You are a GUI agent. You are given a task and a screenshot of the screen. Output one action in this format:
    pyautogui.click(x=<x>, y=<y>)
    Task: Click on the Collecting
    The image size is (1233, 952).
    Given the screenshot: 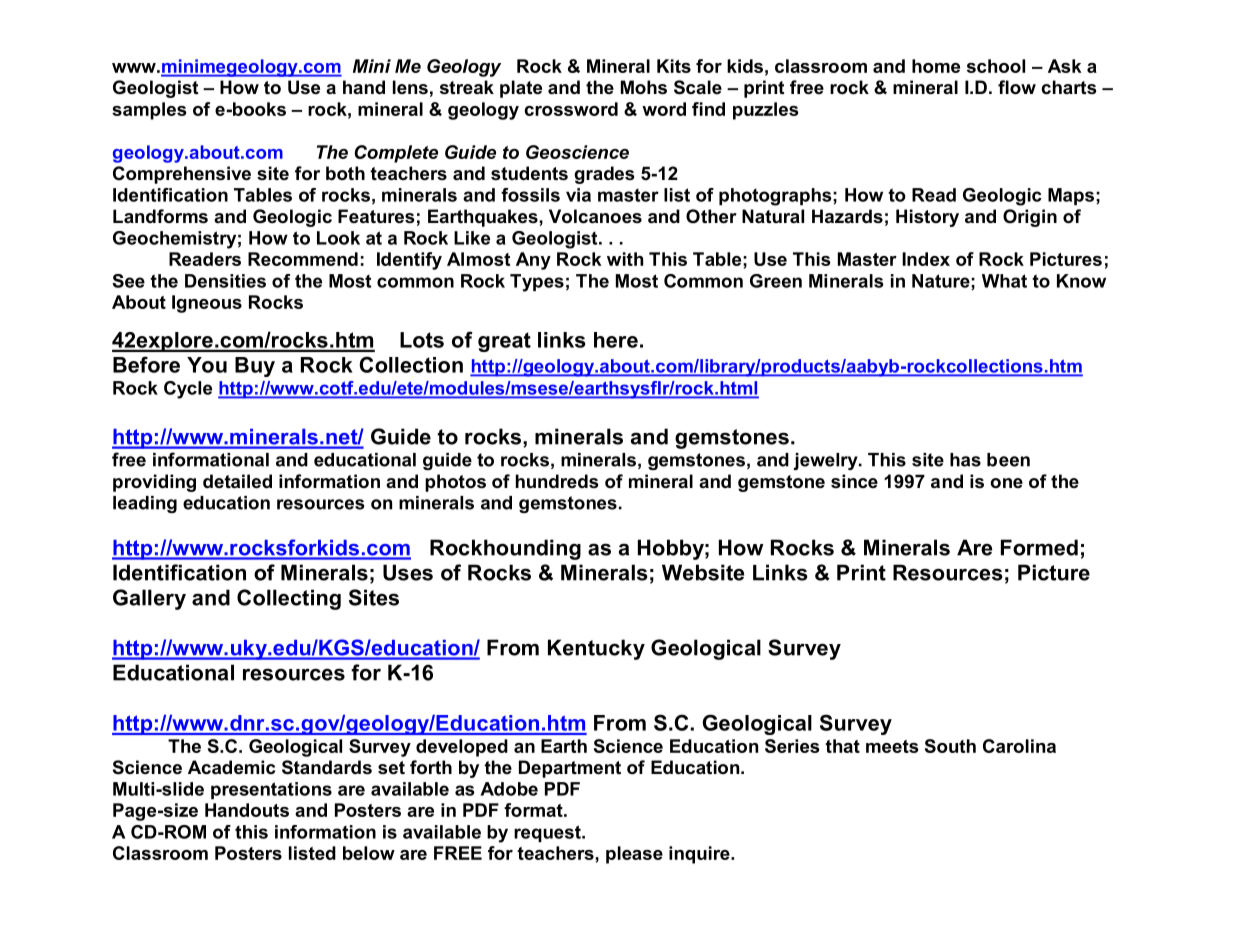 What is the action you would take?
    pyautogui.click(x=289, y=599)
